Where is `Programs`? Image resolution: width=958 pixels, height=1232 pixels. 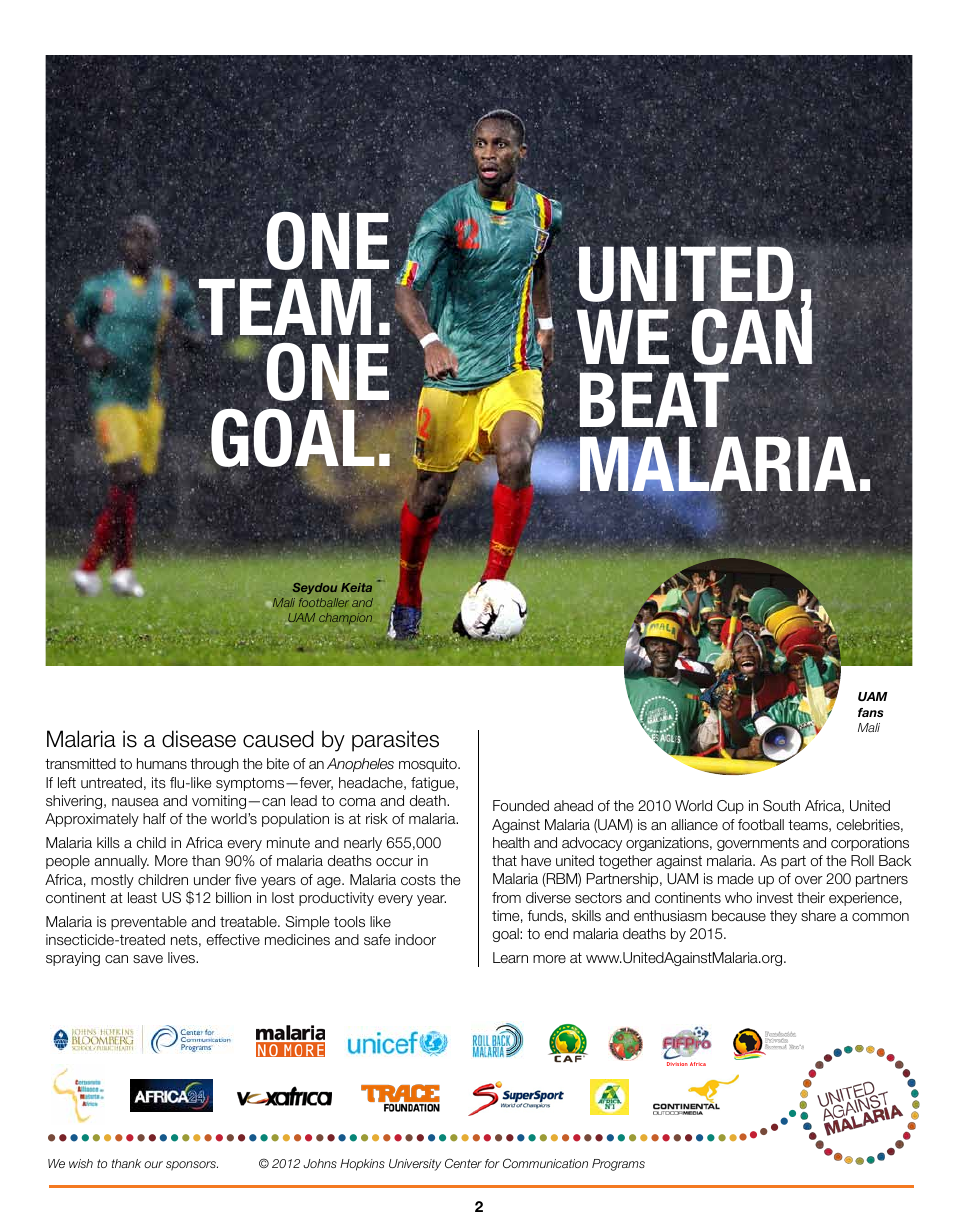 Programs is located at coordinates (618, 1165).
